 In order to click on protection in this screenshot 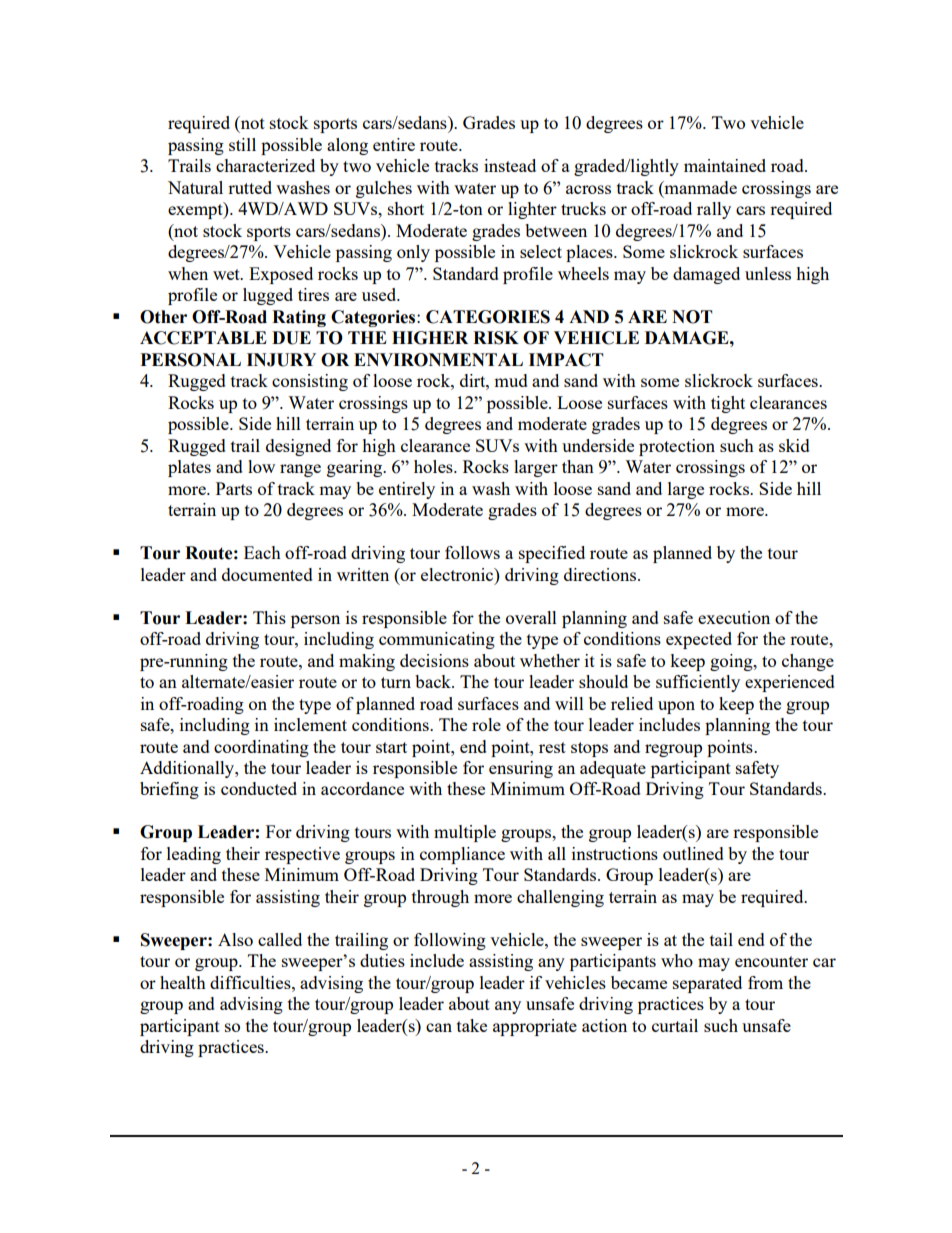, I will do `click(677, 447)`.
